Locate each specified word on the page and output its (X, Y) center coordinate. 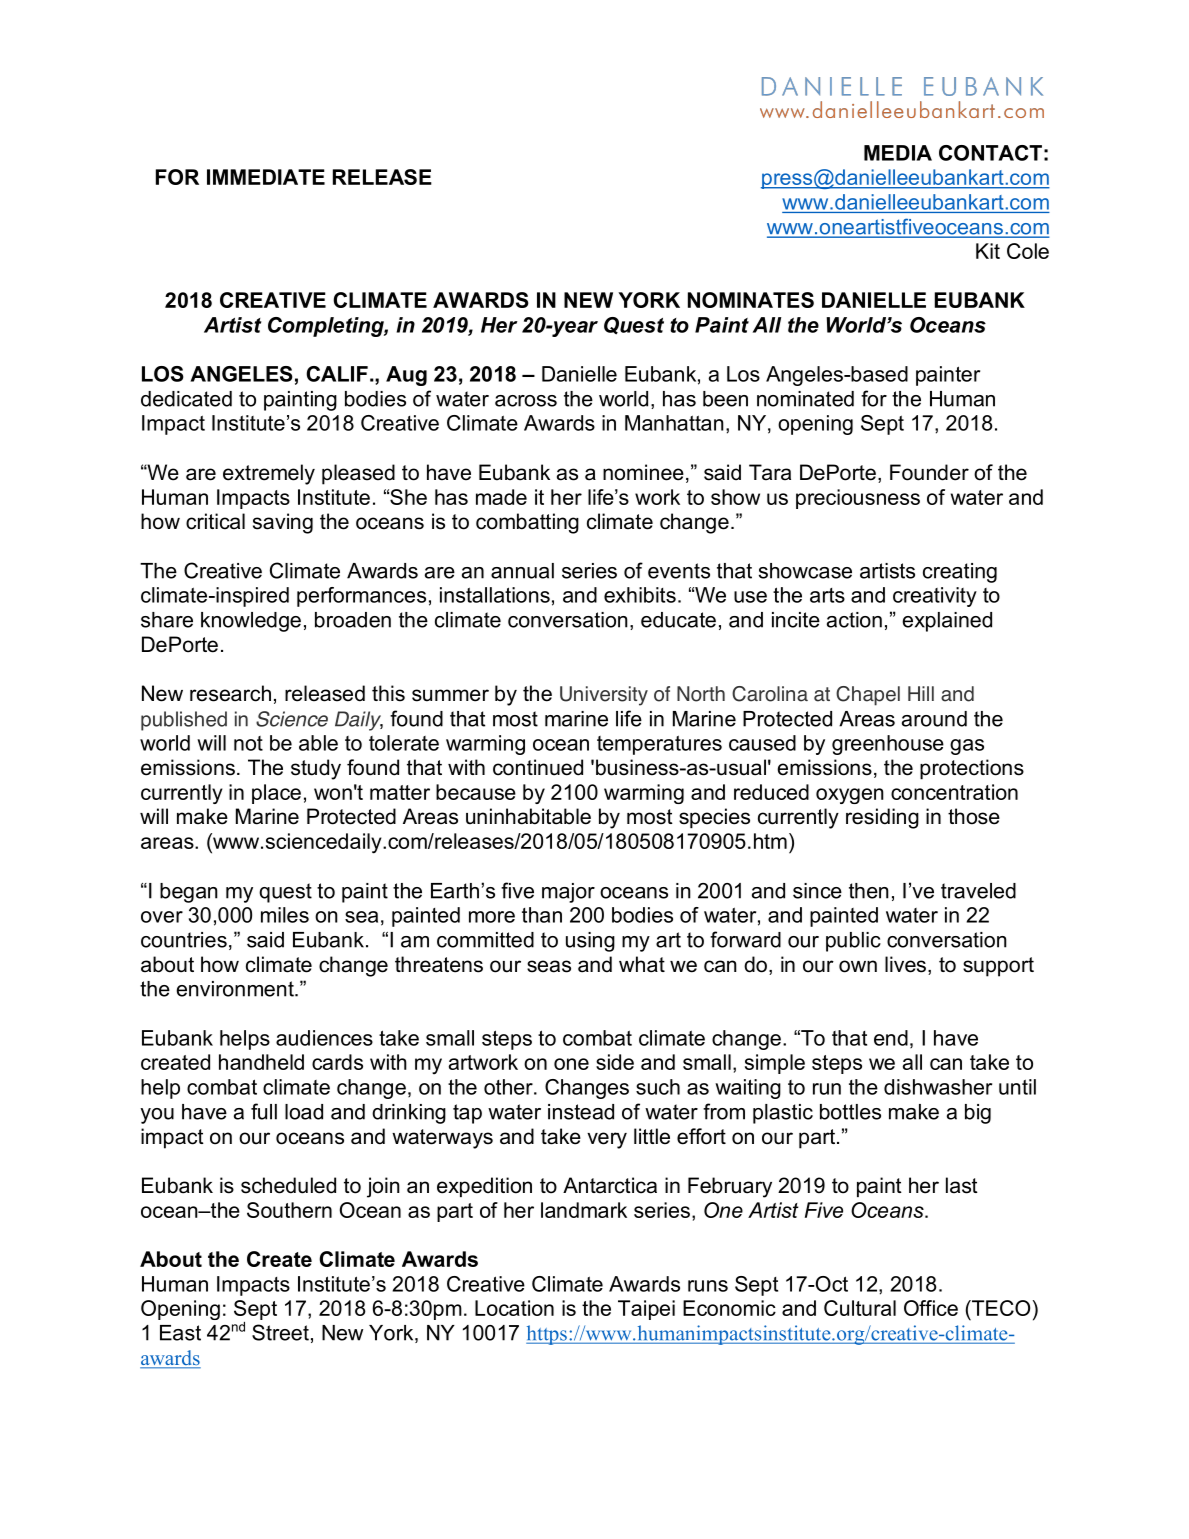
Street (280, 1332)
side (615, 1062)
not (248, 743)
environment (236, 989)
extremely (269, 474)
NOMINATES (751, 300)
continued (538, 767)
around (934, 719)
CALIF (337, 374)
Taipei (646, 1310)
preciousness (858, 499)
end (891, 1038)
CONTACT (990, 153)
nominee (643, 472)
